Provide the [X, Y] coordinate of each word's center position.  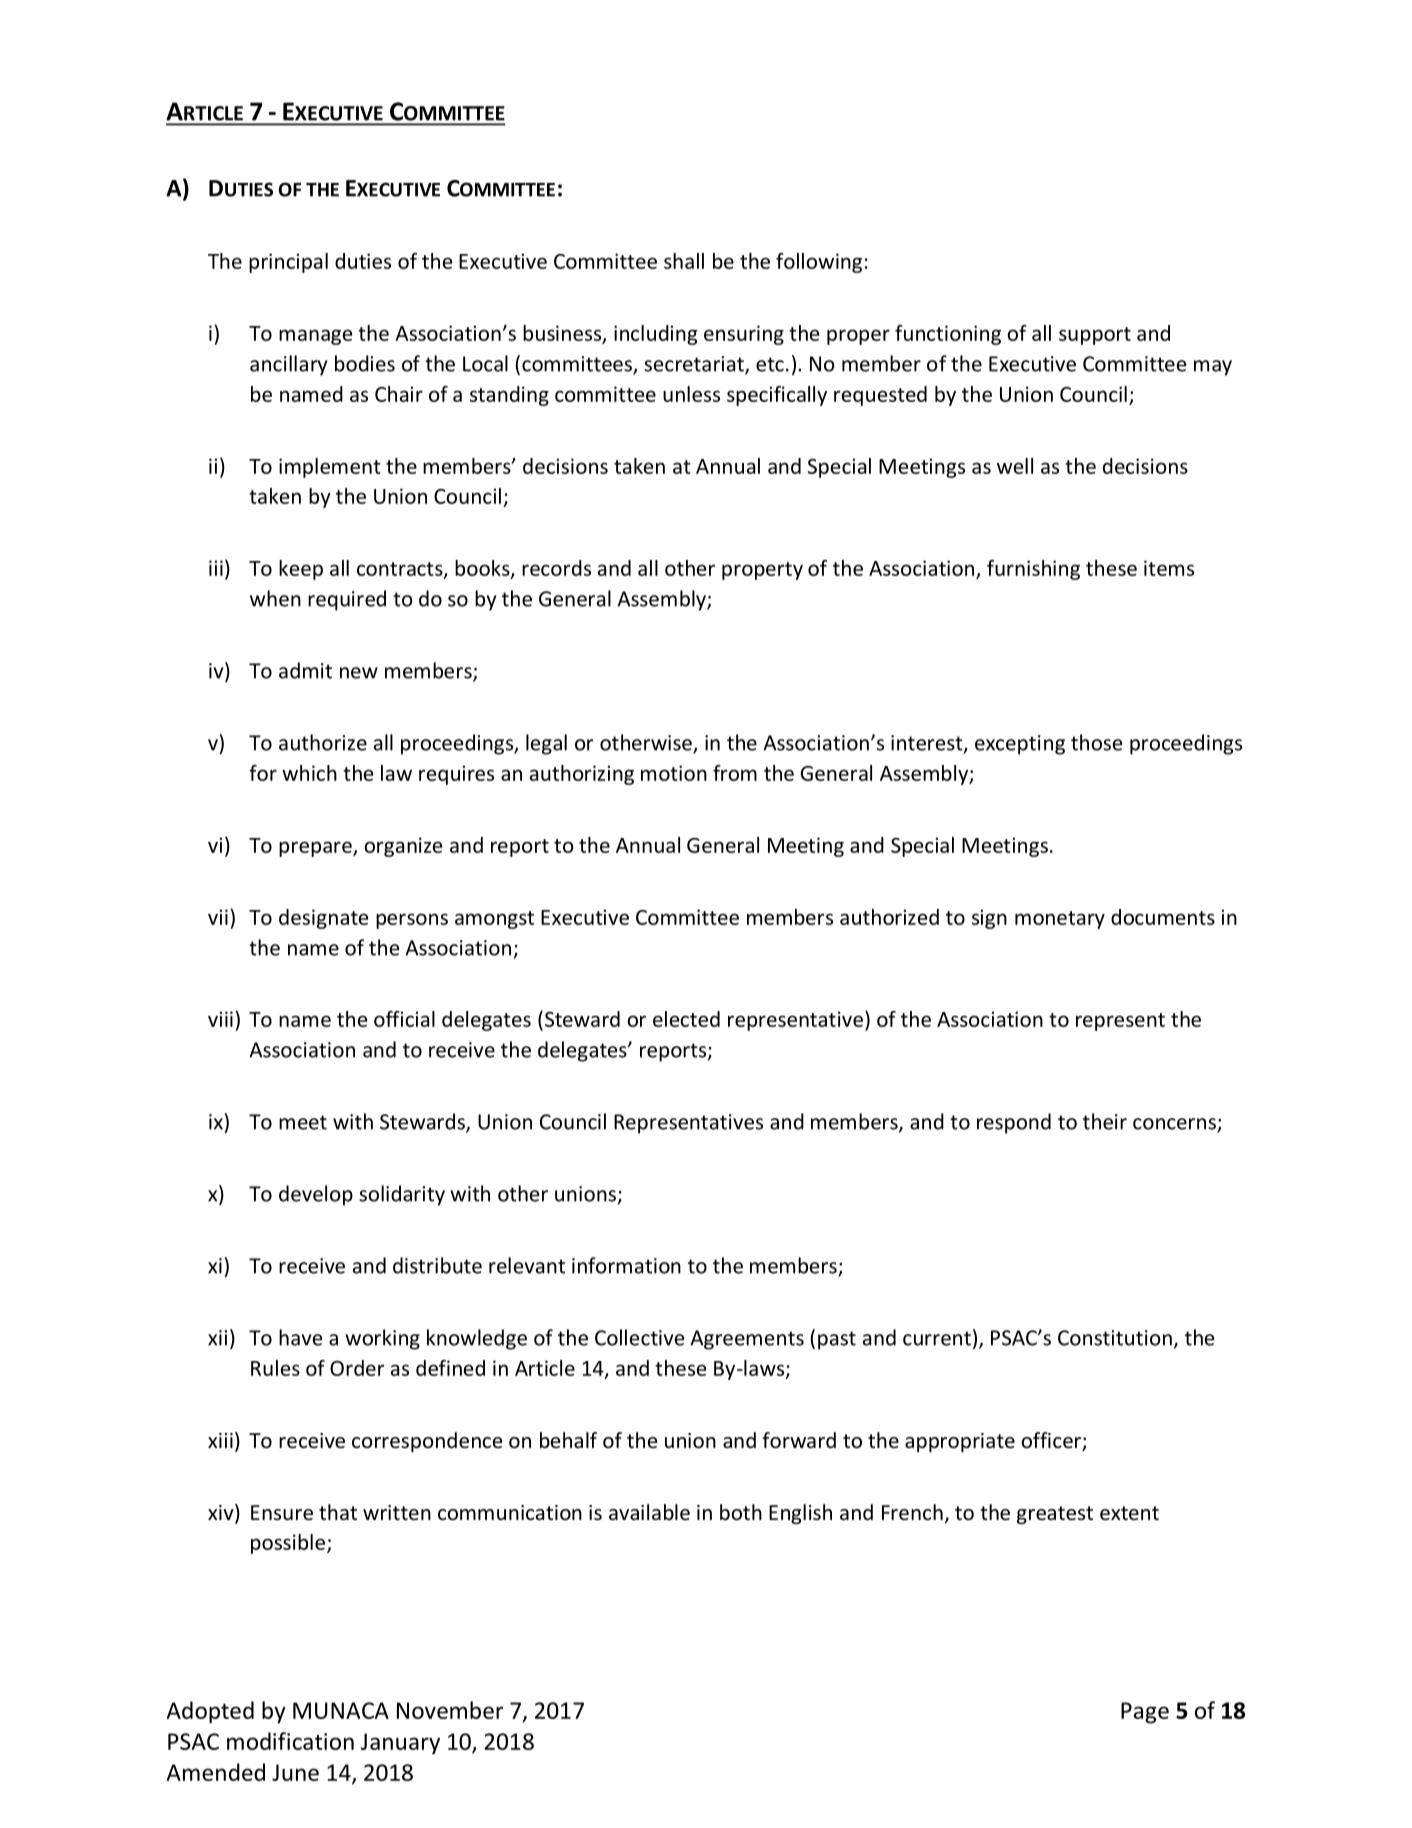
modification [290, 1741]
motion [674, 773]
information [626, 1265]
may [1213, 368]
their [1105, 1121]
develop [316, 1195]
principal [288, 263]
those [1096, 742]
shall [684, 261]
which [309, 773]
